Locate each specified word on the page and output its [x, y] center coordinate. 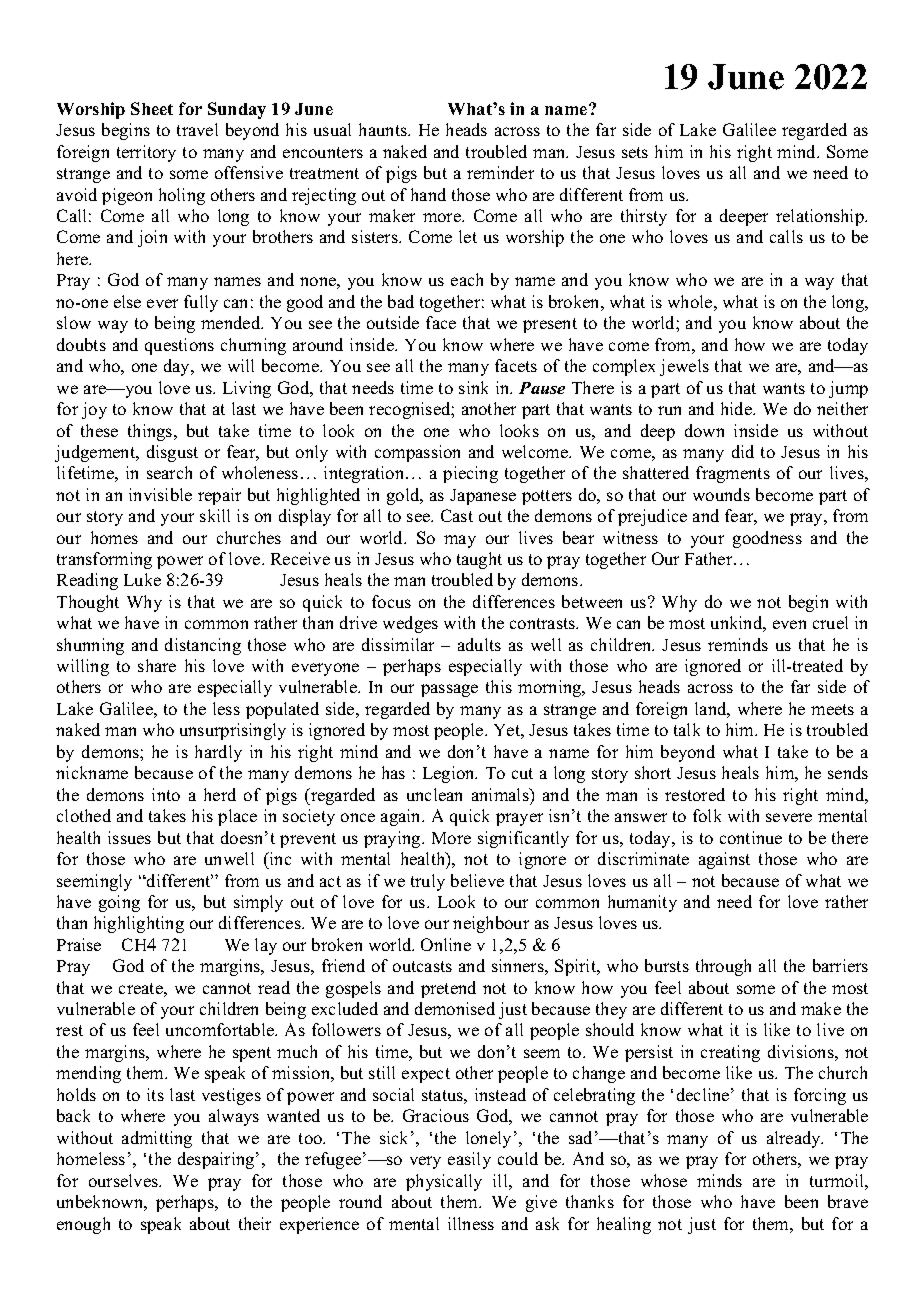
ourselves [124, 1180]
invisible [160, 494]
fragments [733, 474]
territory [146, 153]
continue [751, 837]
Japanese [483, 497]
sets [635, 152]
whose [664, 1180]
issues [129, 837]
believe [477, 880]
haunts [384, 129]
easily [469, 1160]
